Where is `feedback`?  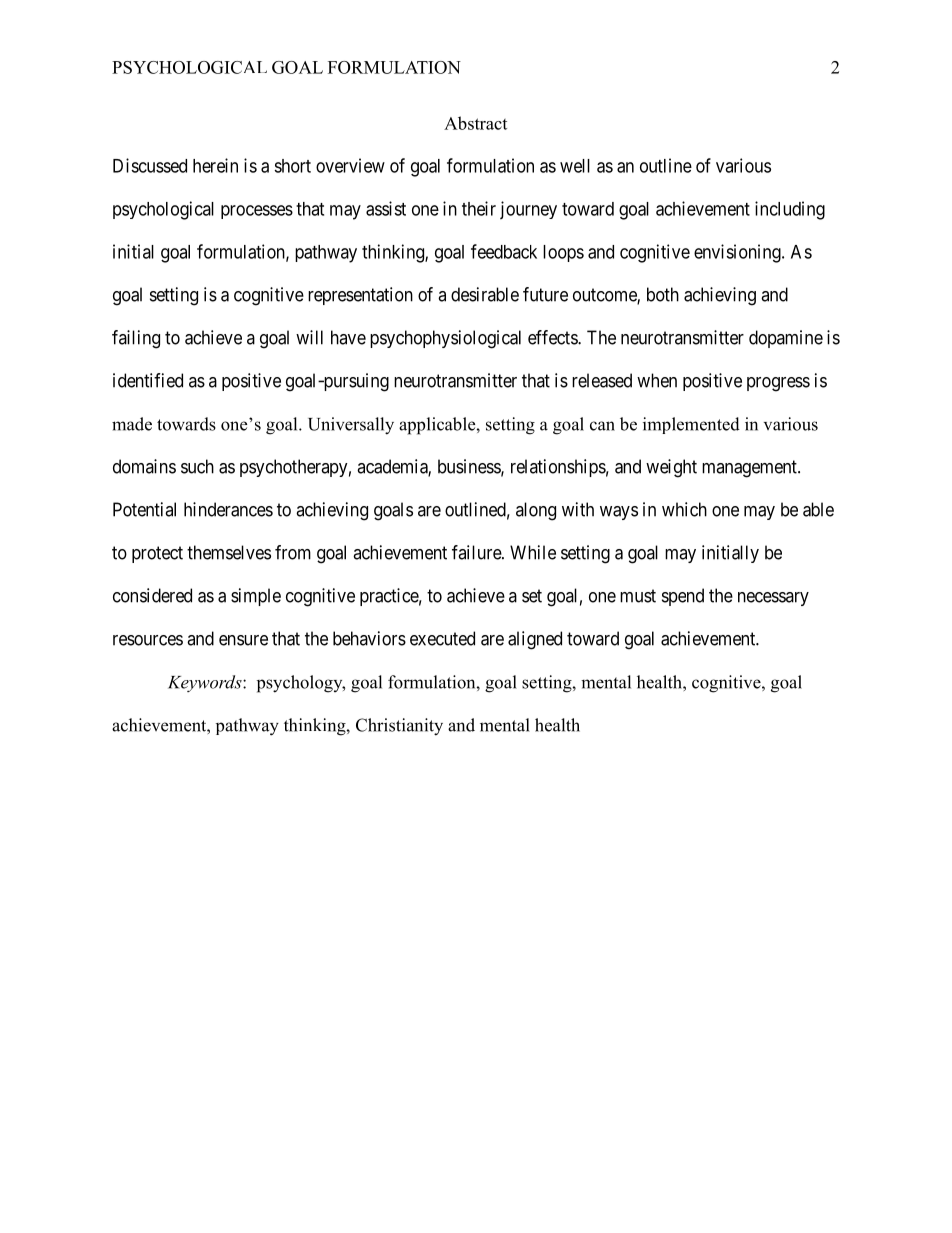 feedback is located at coordinates (504, 251).
